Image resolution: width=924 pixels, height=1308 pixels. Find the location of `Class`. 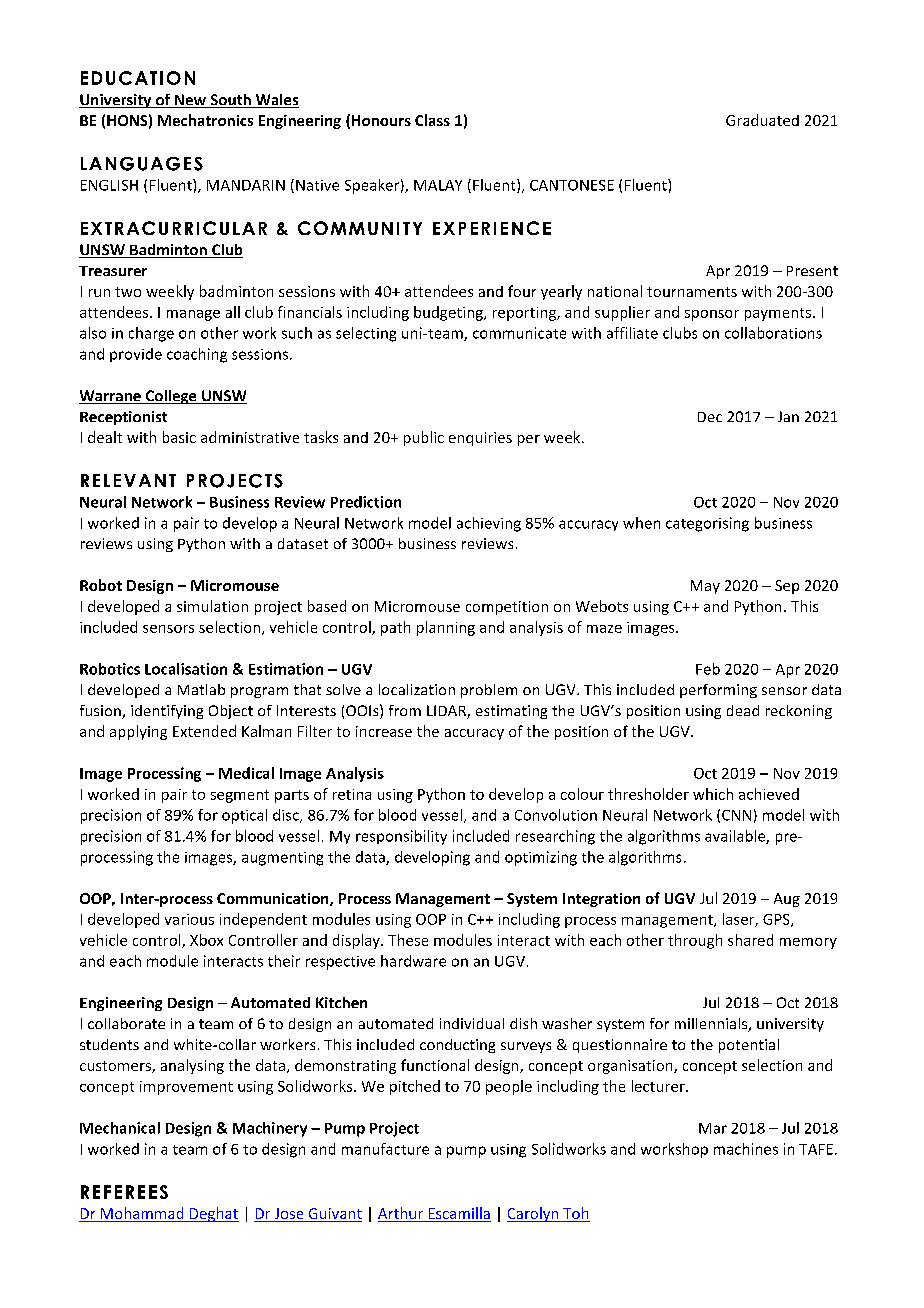

Class is located at coordinates (432, 120).
